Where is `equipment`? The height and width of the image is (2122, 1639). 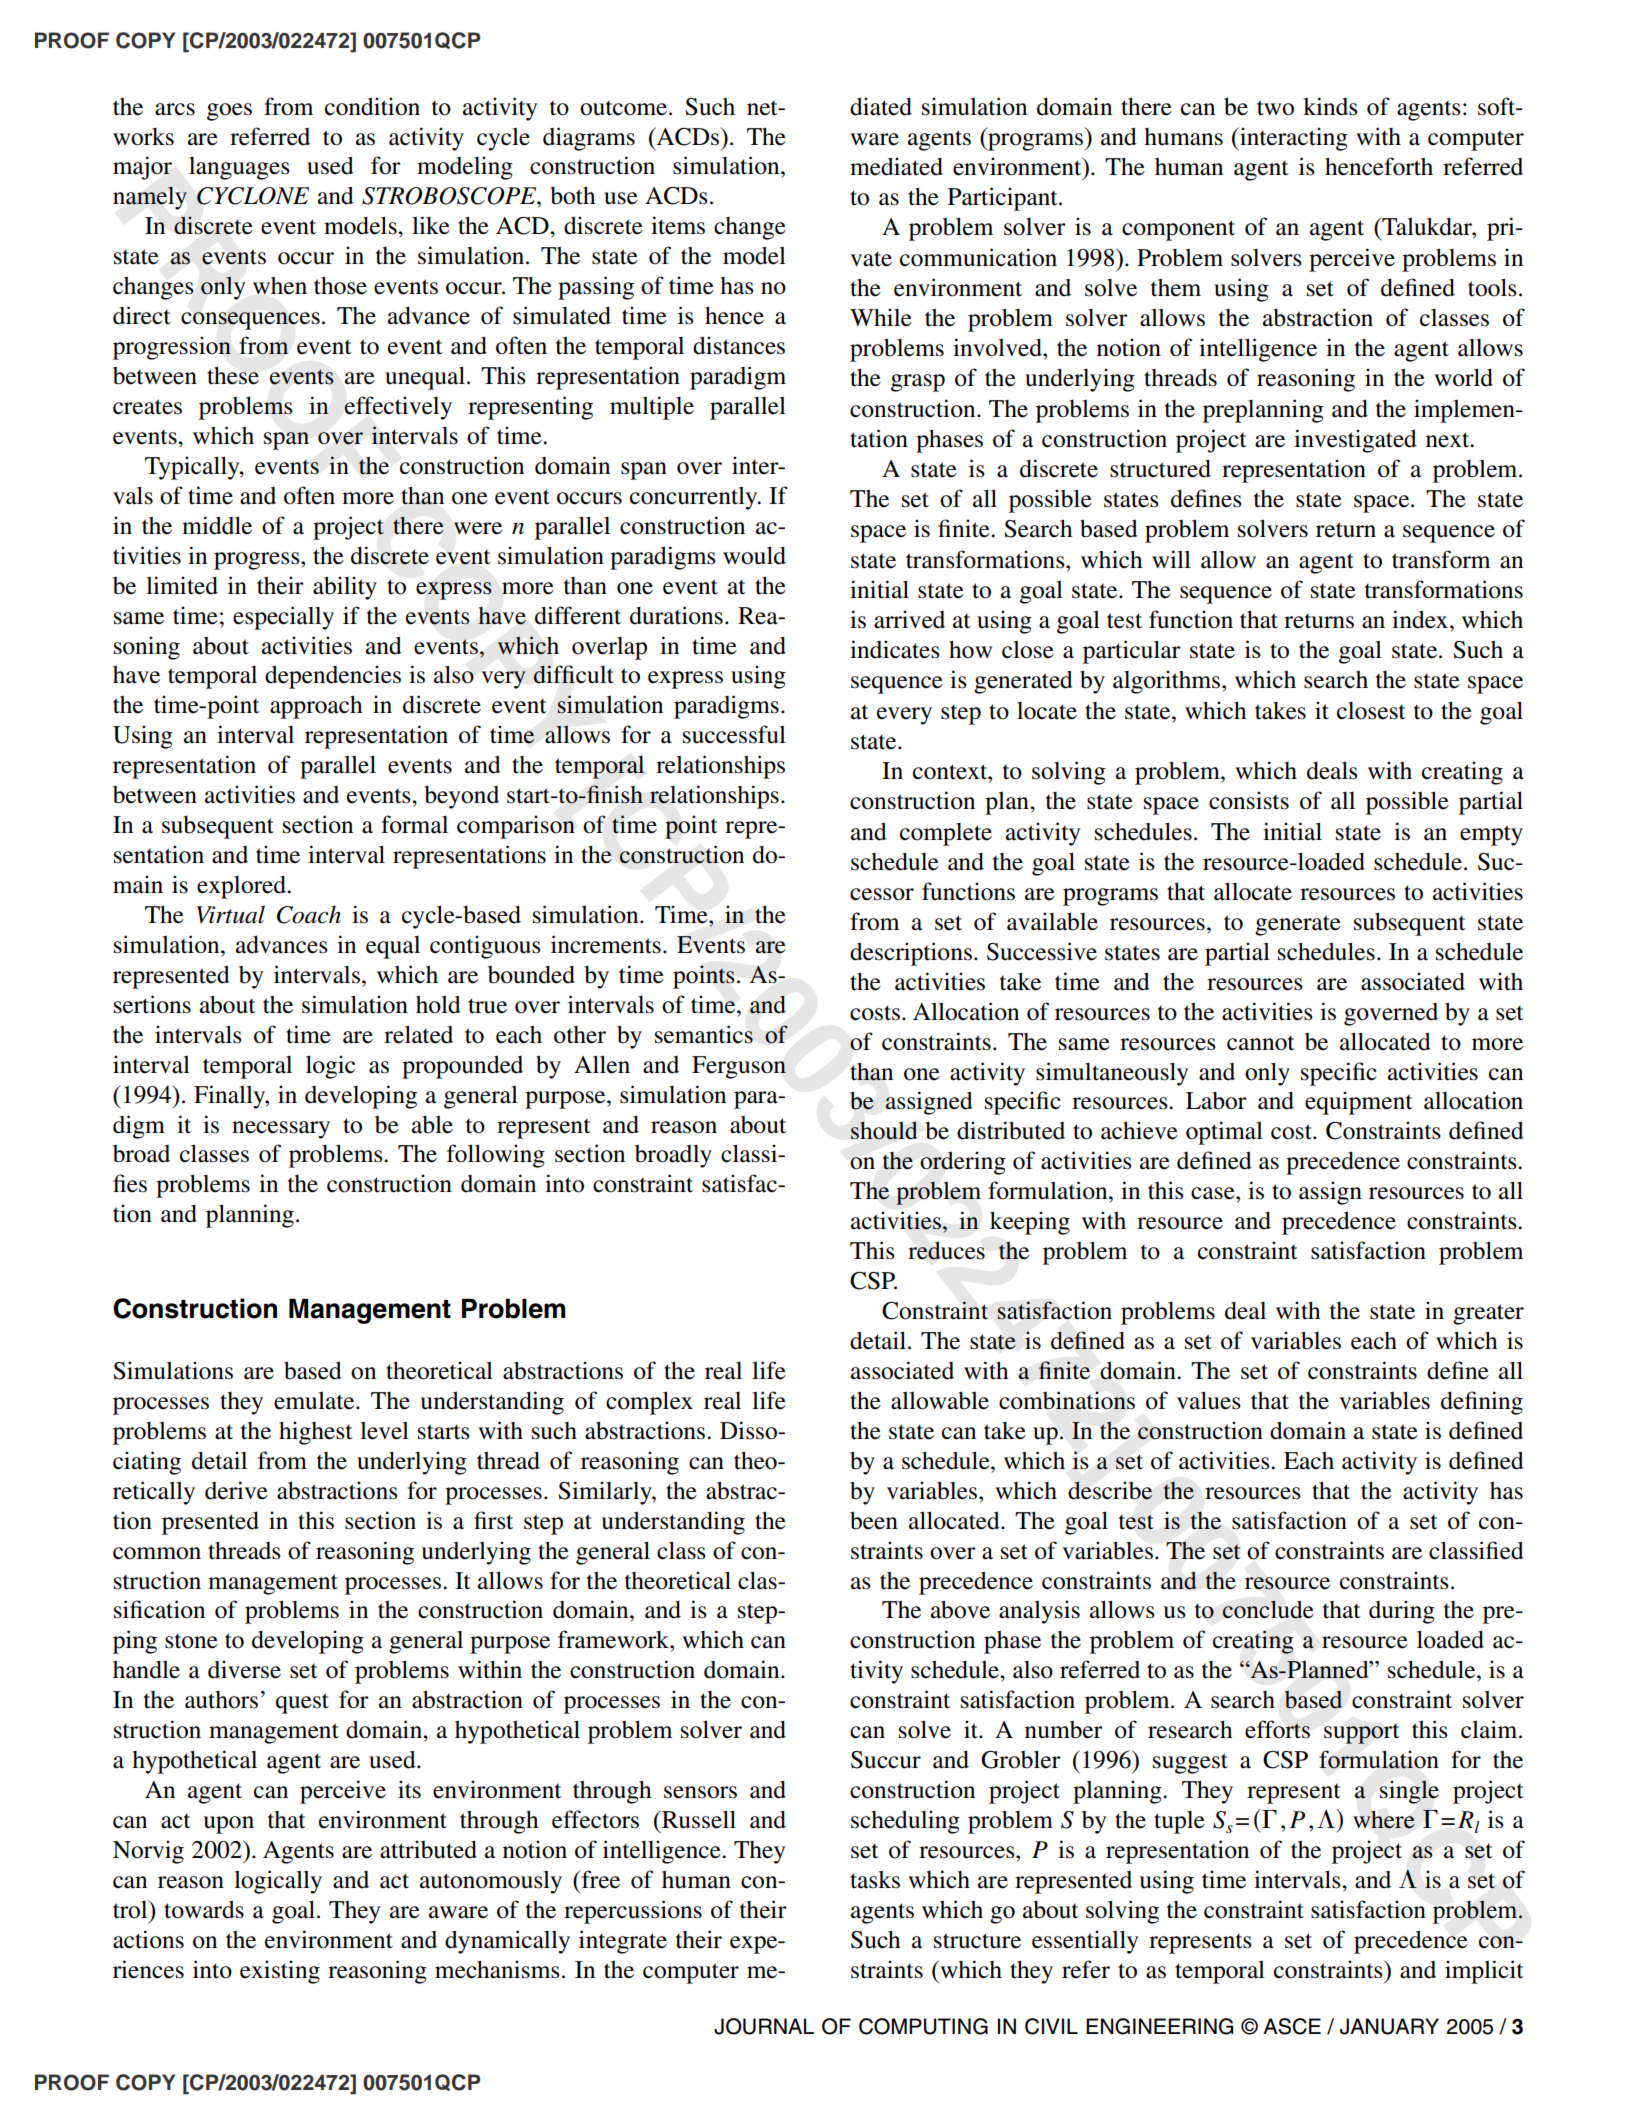
equipment is located at coordinates (1359, 1103).
